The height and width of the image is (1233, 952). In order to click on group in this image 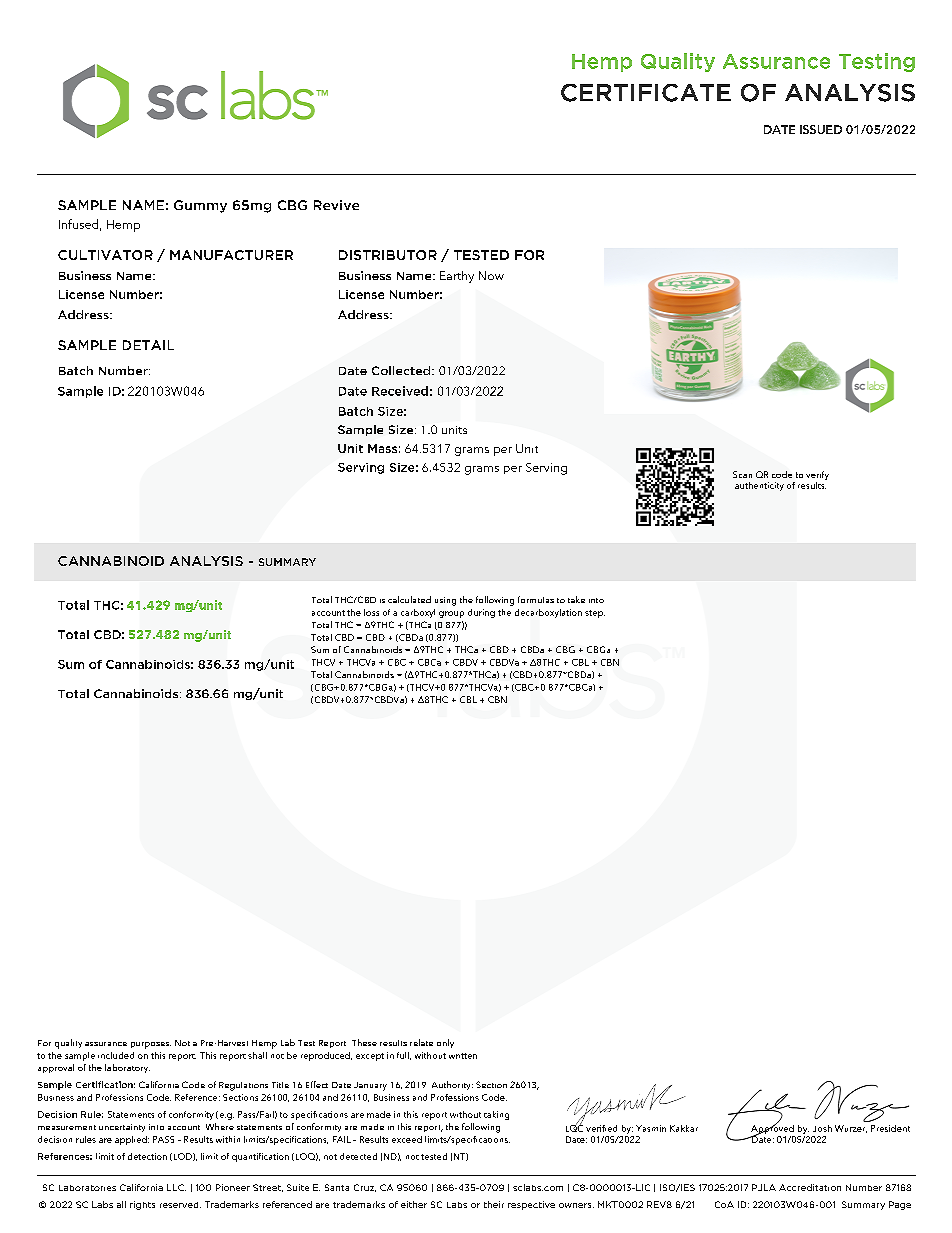, I will do `click(451, 614)`.
